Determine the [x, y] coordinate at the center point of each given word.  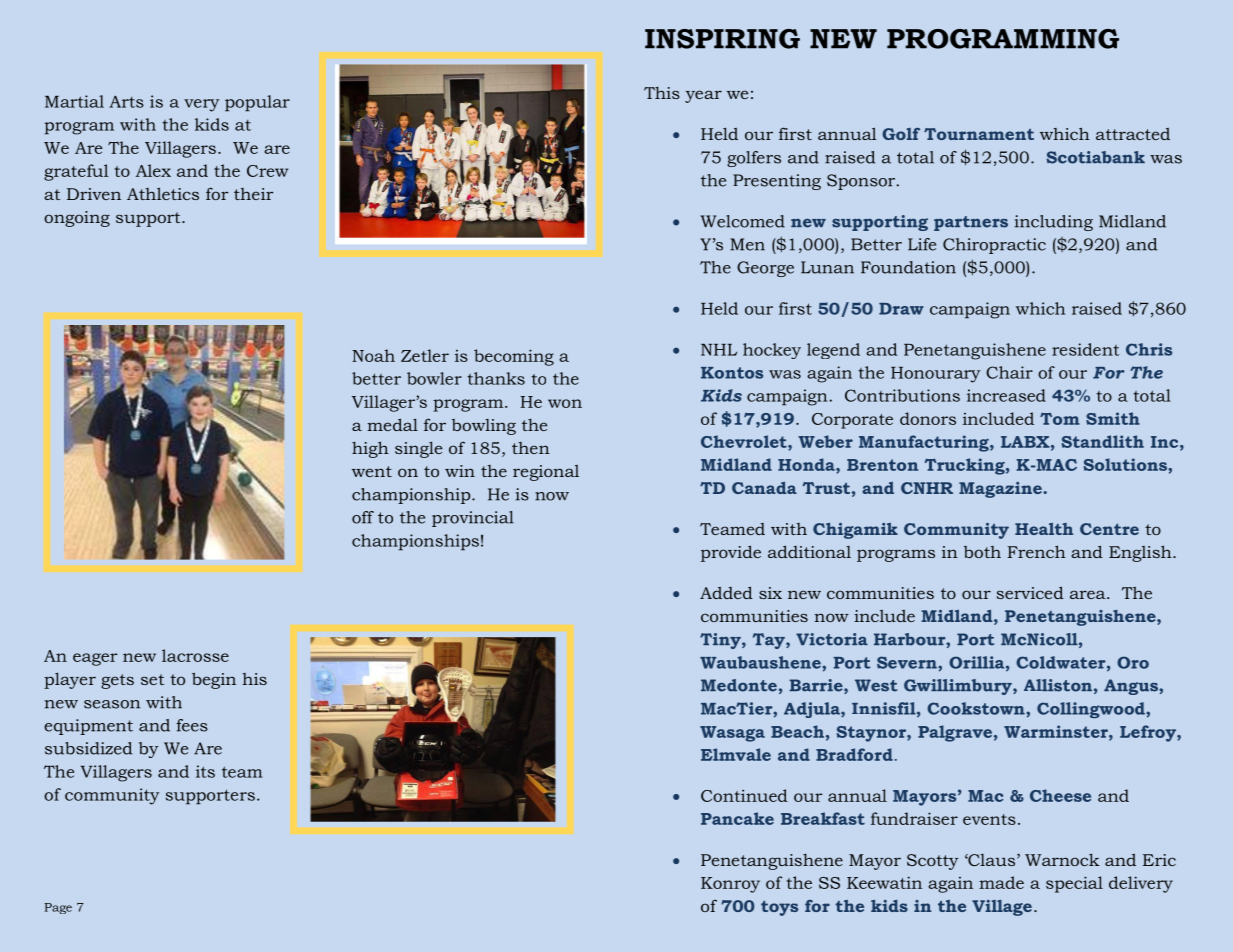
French [1036, 551]
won [565, 403]
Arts [126, 102]
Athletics [163, 193]
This [662, 93]
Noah [373, 355]
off [363, 517]
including [1054, 223]
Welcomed [742, 221]
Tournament [979, 134]
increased [1006, 395]
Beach [797, 731]
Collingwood [1092, 710]
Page [58, 908]
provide [731, 553]
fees [192, 725]
